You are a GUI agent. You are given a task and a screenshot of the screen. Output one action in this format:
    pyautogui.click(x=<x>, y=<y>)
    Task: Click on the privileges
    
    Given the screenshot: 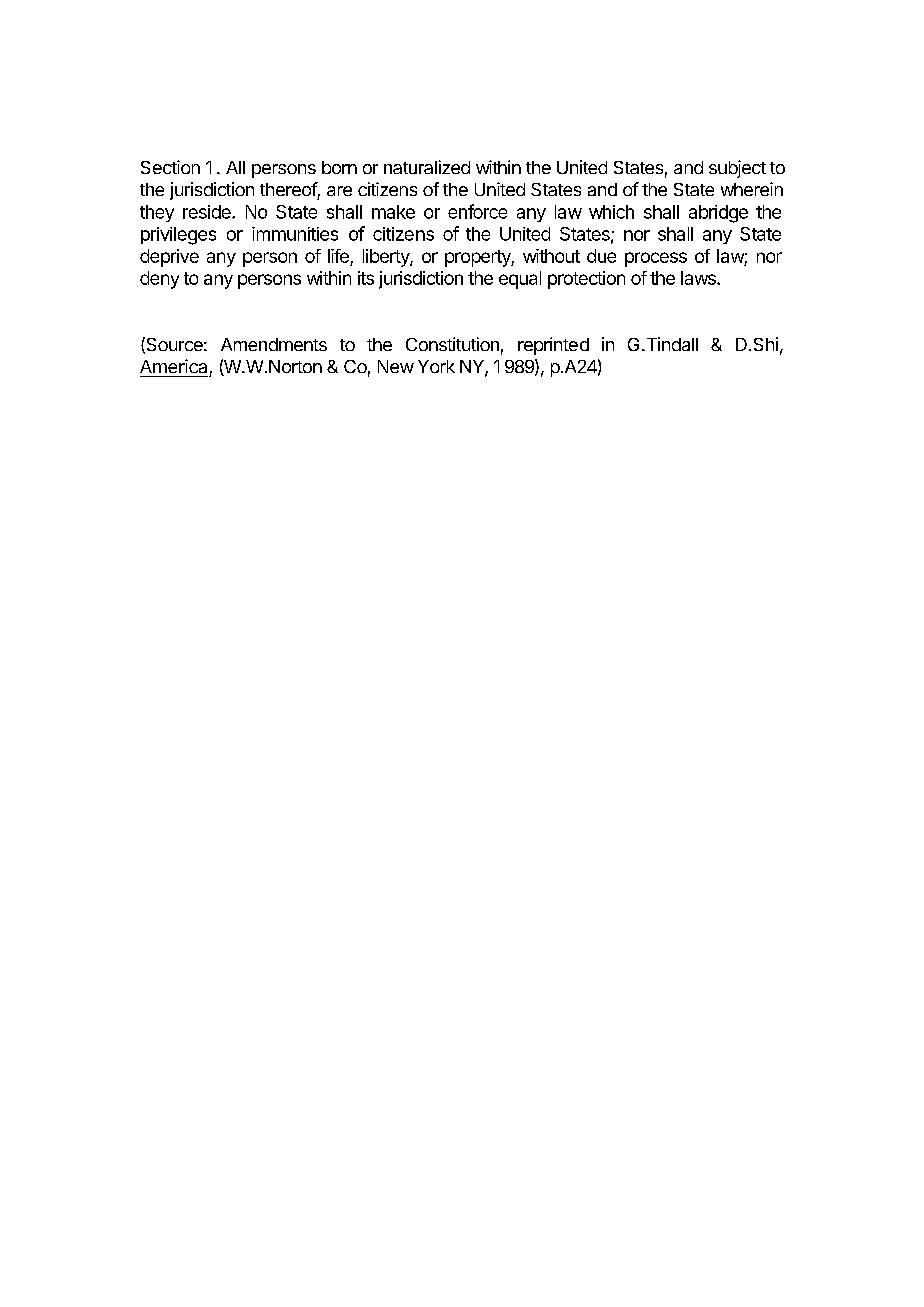 What is the action you would take?
    pyautogui.click(x=178, y=236)
